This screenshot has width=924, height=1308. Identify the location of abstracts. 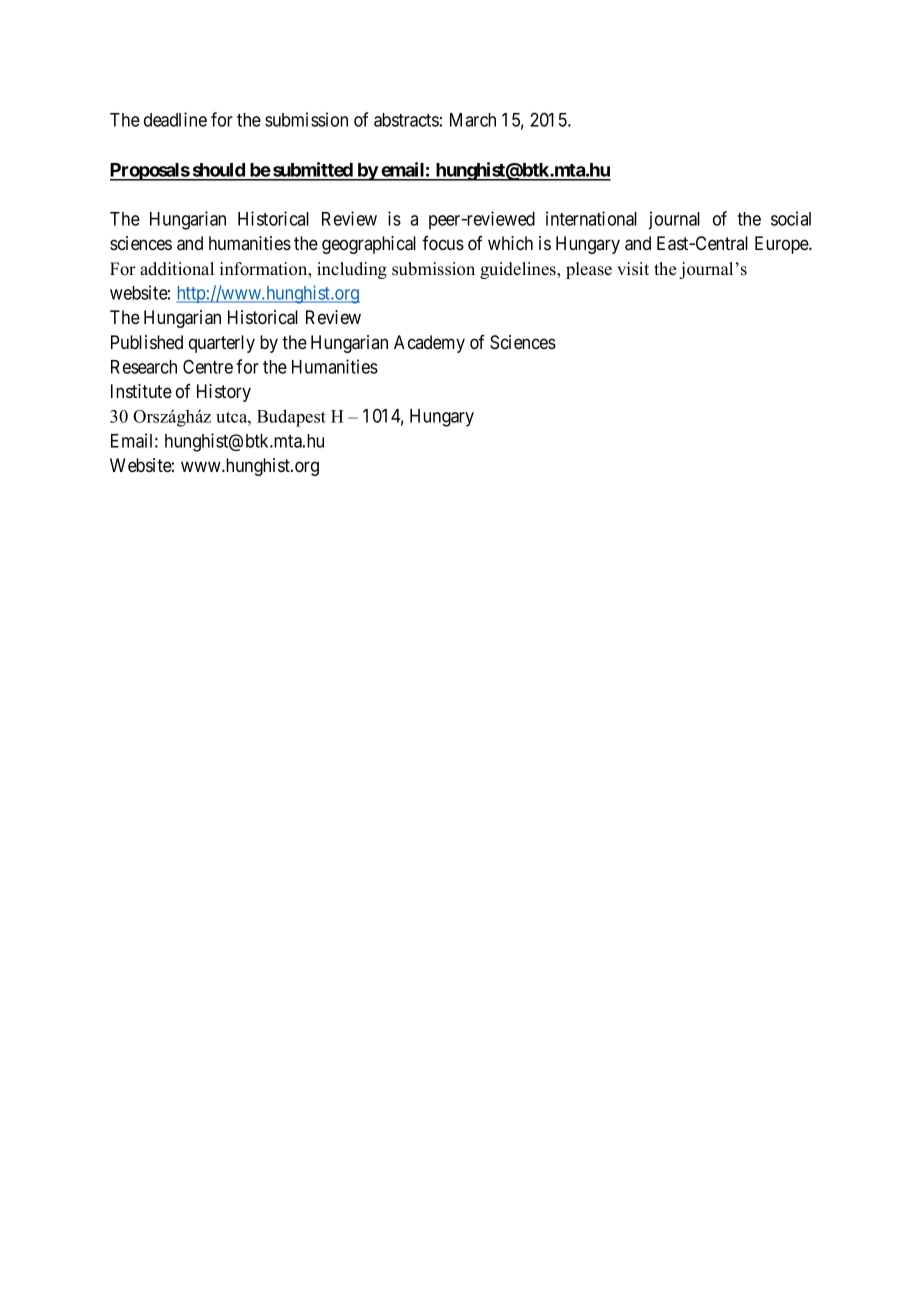
(406, 120).
